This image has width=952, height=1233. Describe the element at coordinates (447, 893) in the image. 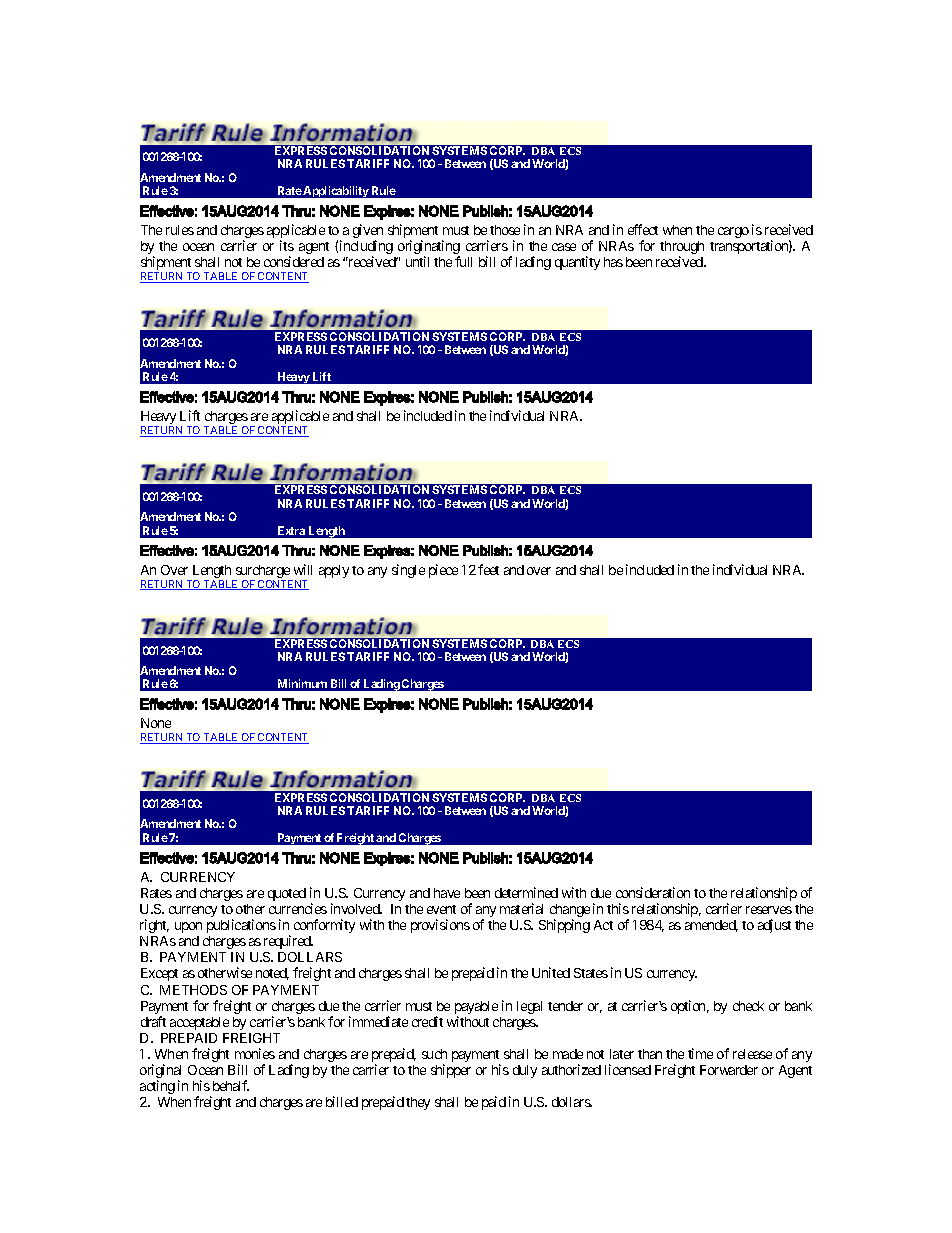

I see `have` at that location.
